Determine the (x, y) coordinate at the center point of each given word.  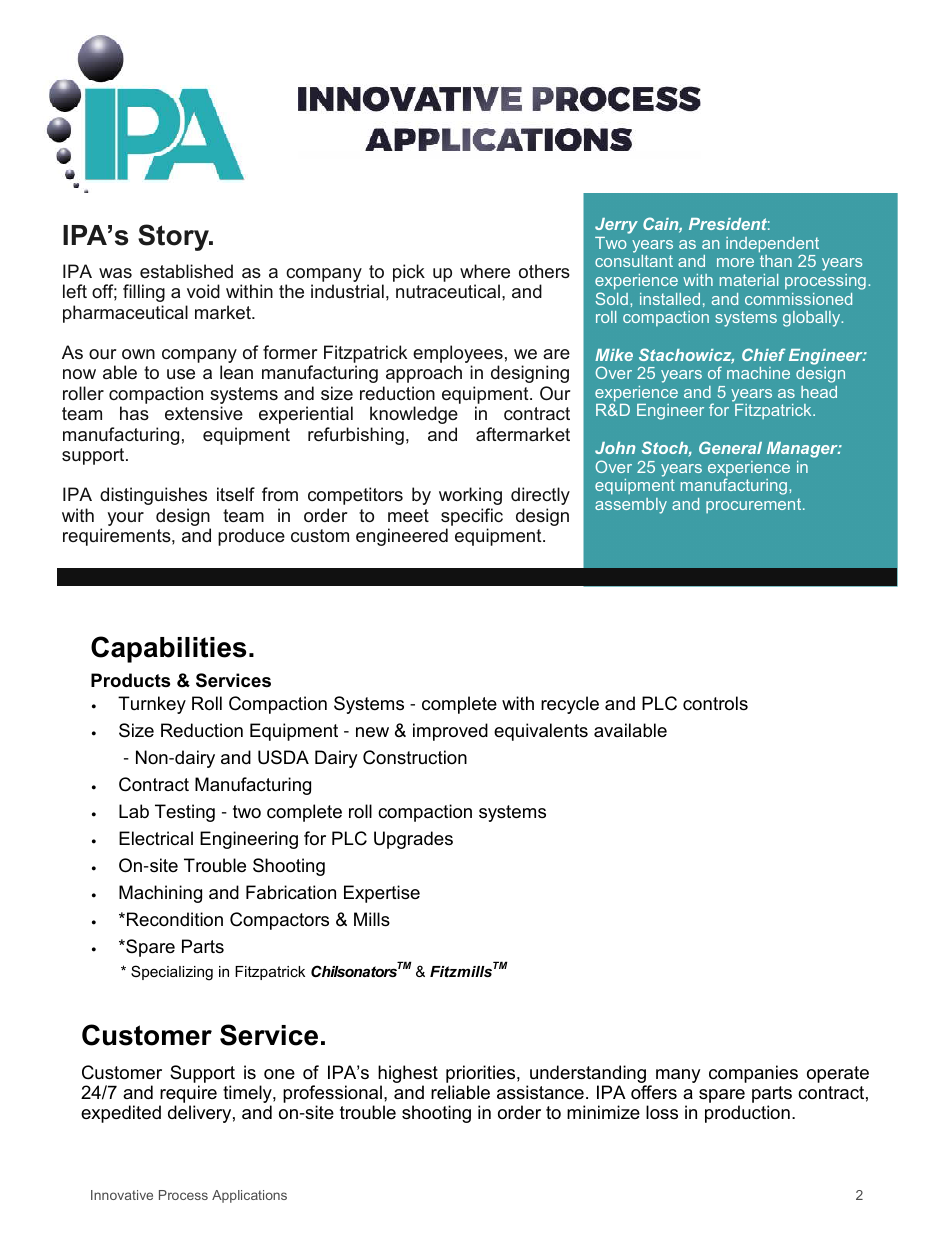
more (735, 262)
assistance (540, 1092)
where (485, 271)
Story (174, 237)
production (747, 1114)
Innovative (122, 1195)
